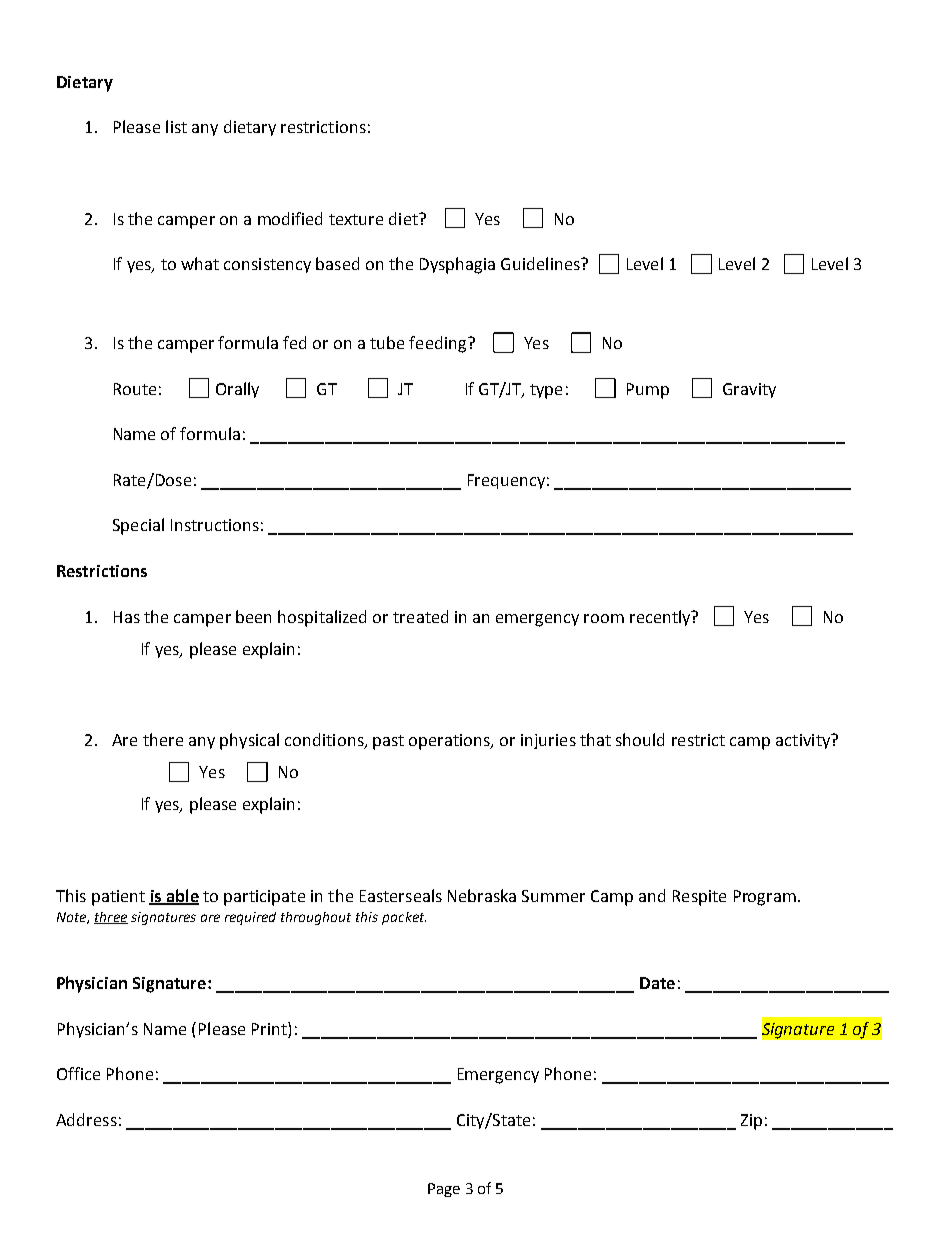  What do you see at coordinates (482, 895) in the image?
I see `Nebraska` at bounding box center [482, 895].
